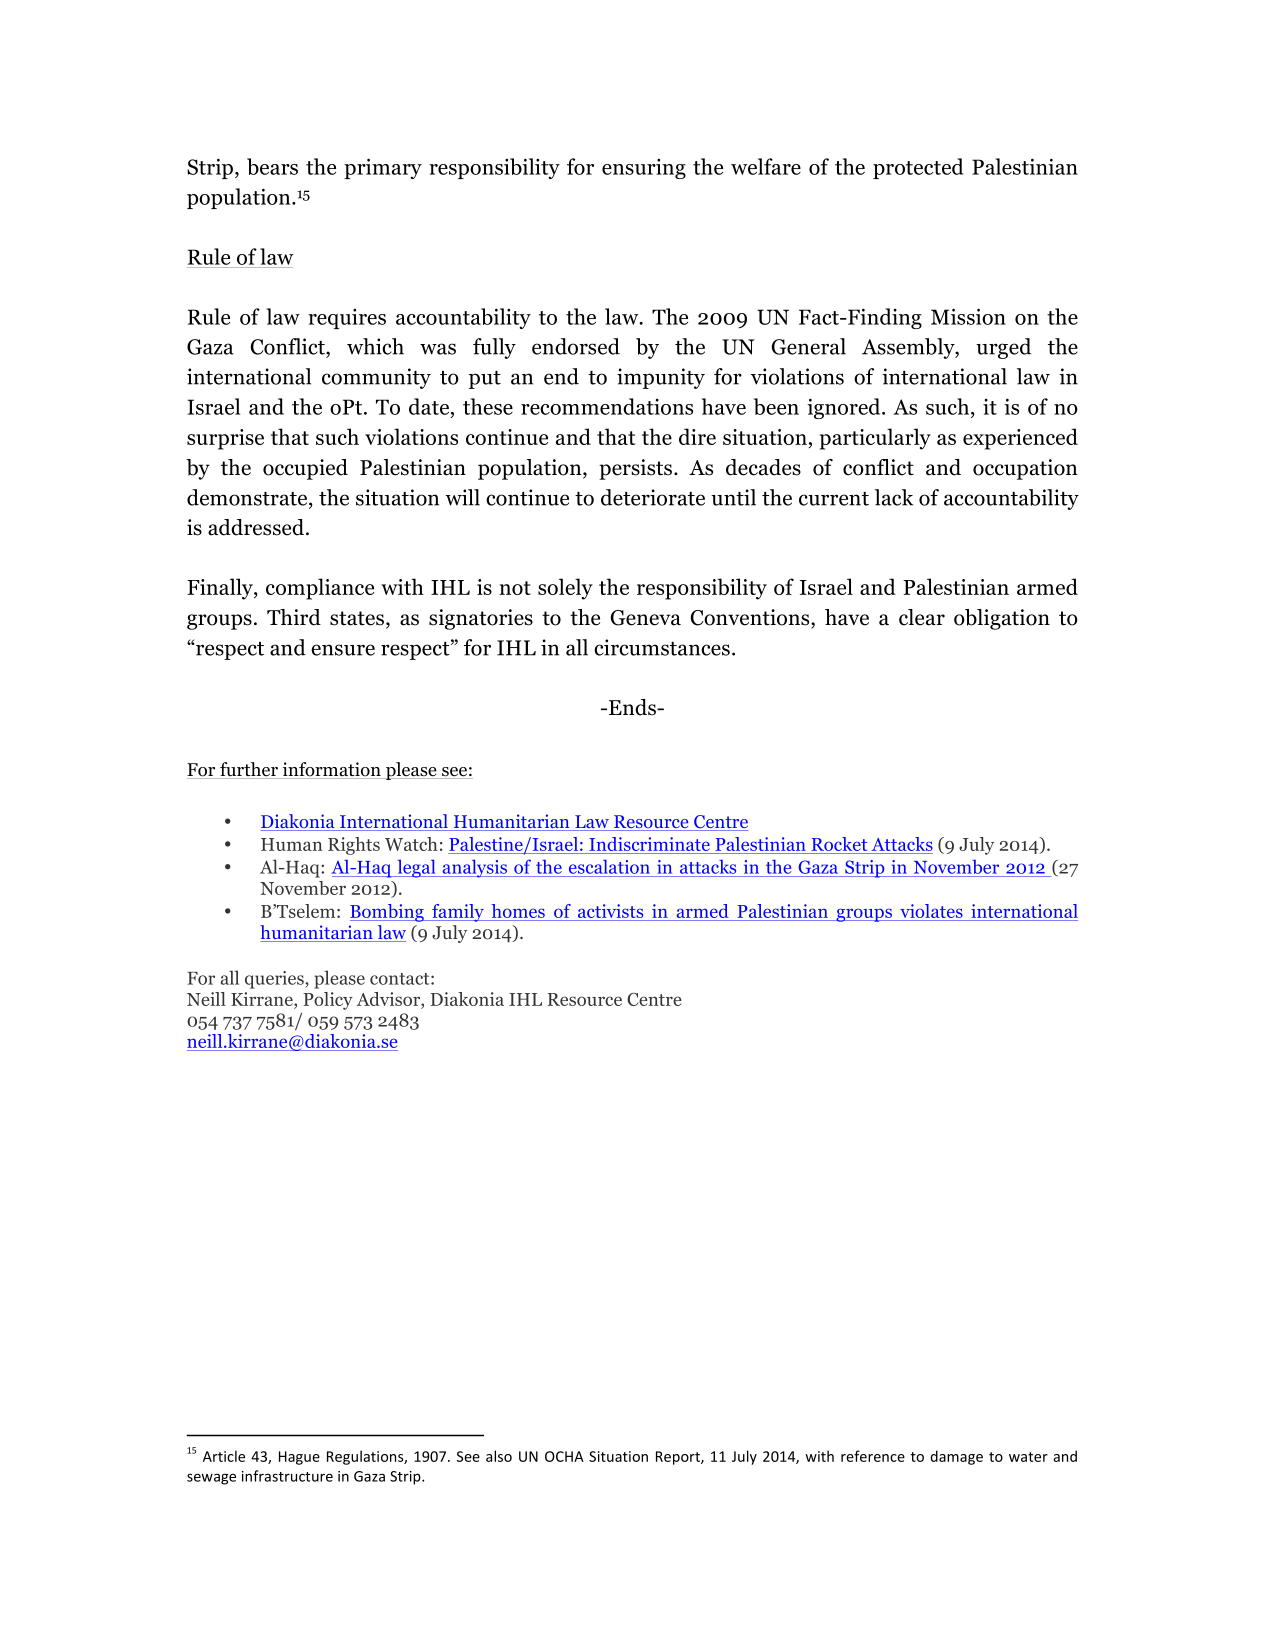 The image size is (1263, 1634). Describe the element at coordinates (931, 911) in the screenshot. I see `violates` at that location.
